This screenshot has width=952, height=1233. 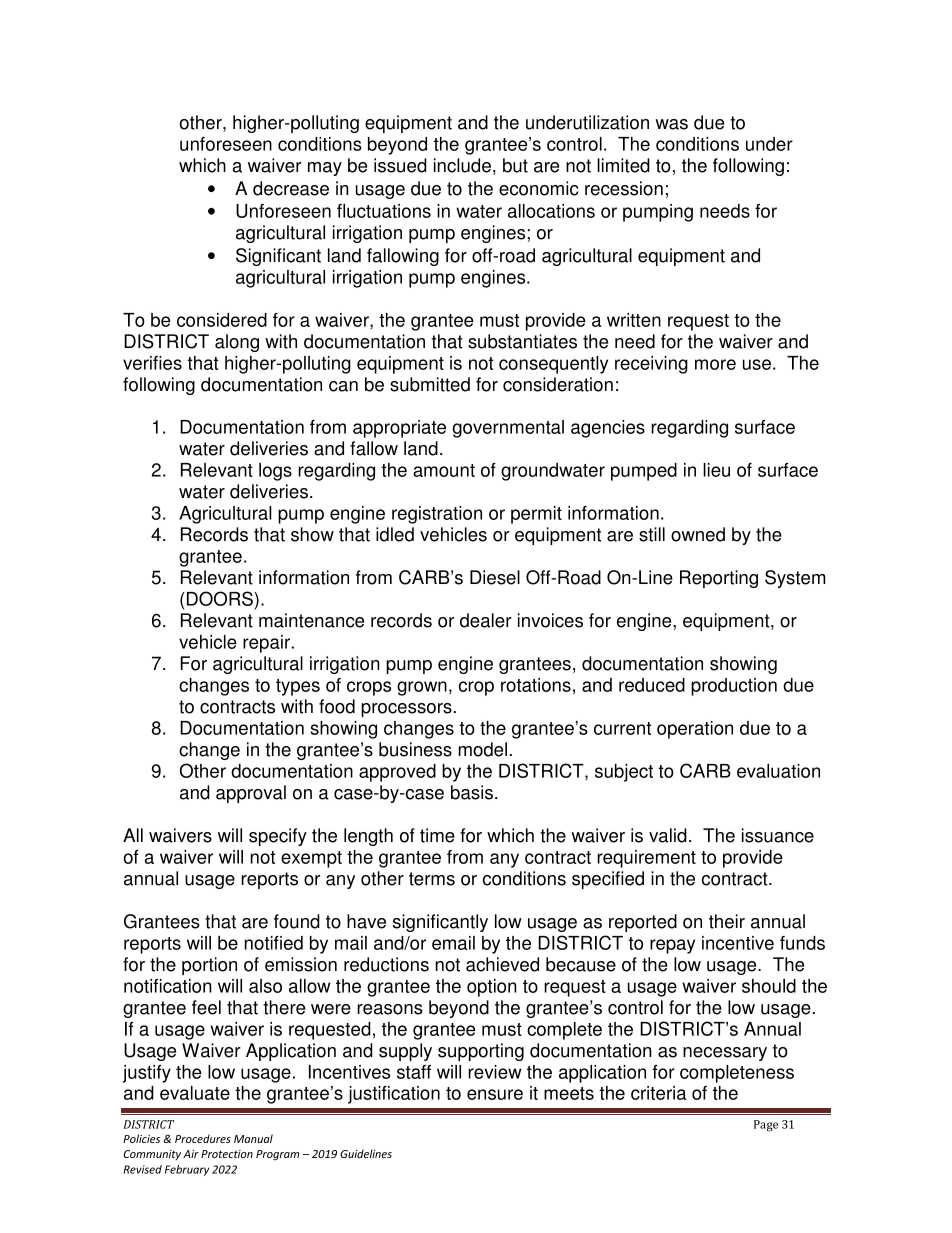 I want to click on logs, so click(x=275, y=472).
